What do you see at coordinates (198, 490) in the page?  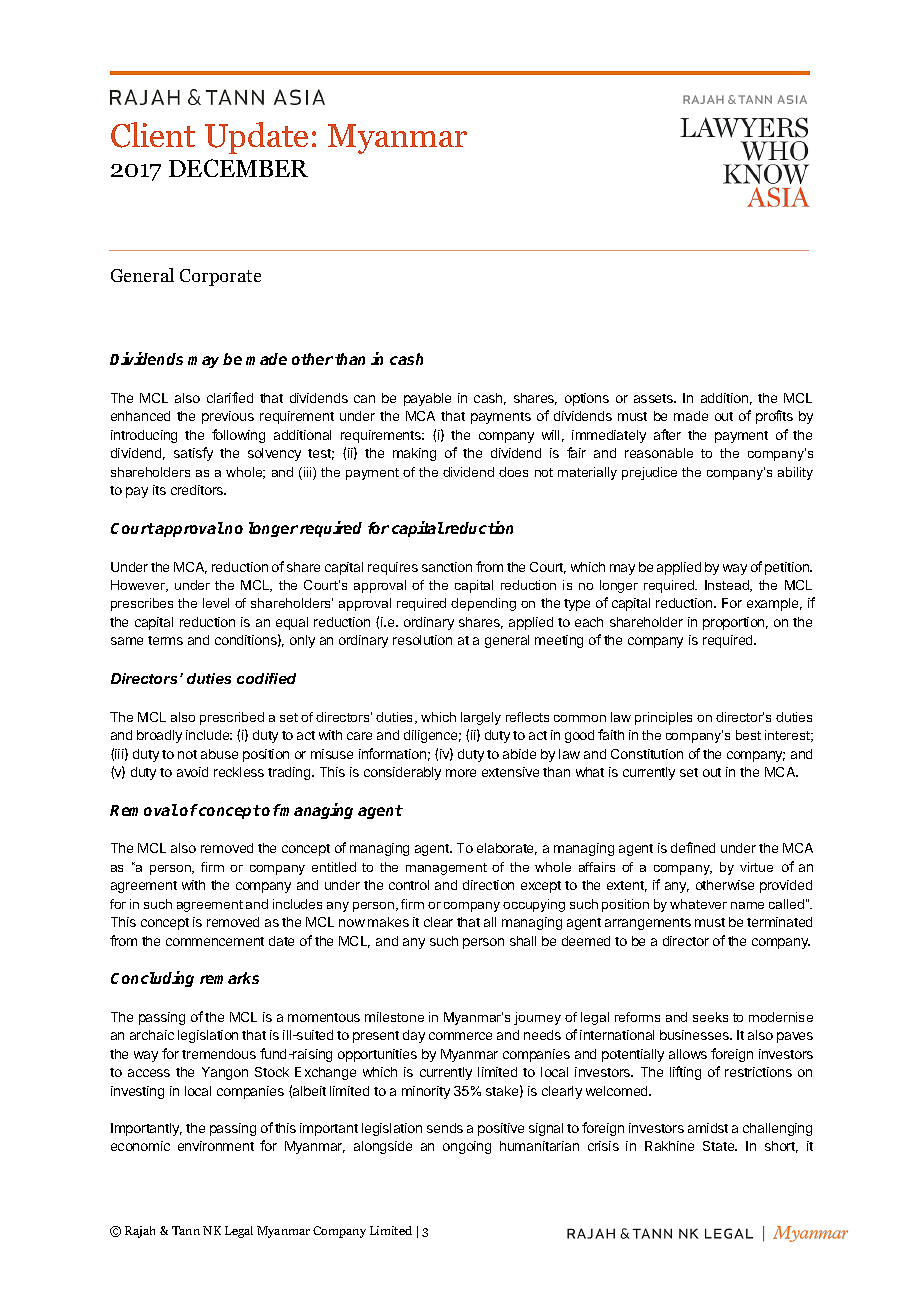 I see `creditors` at bounding box center [198, 490].
